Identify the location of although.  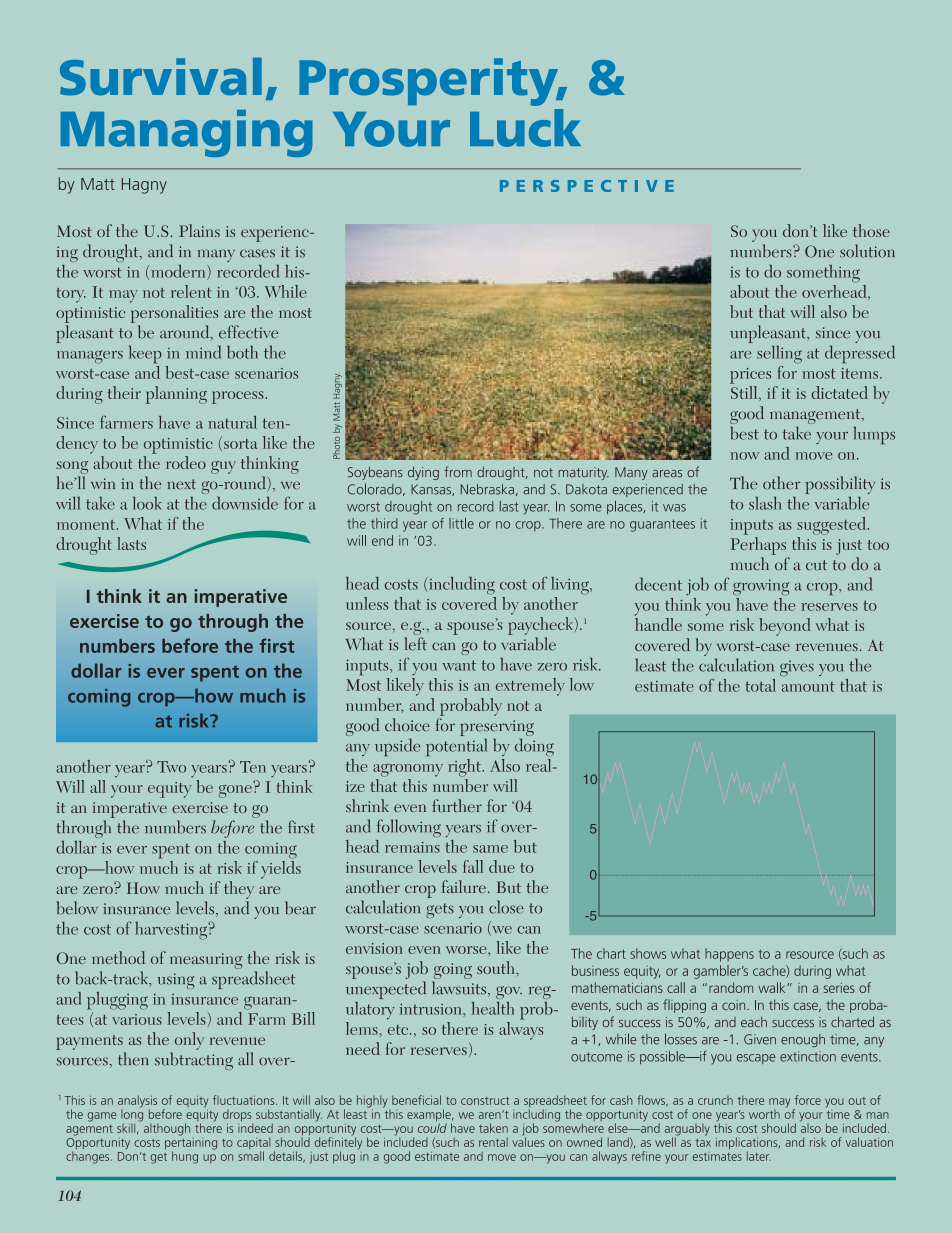
(167, 1129).
